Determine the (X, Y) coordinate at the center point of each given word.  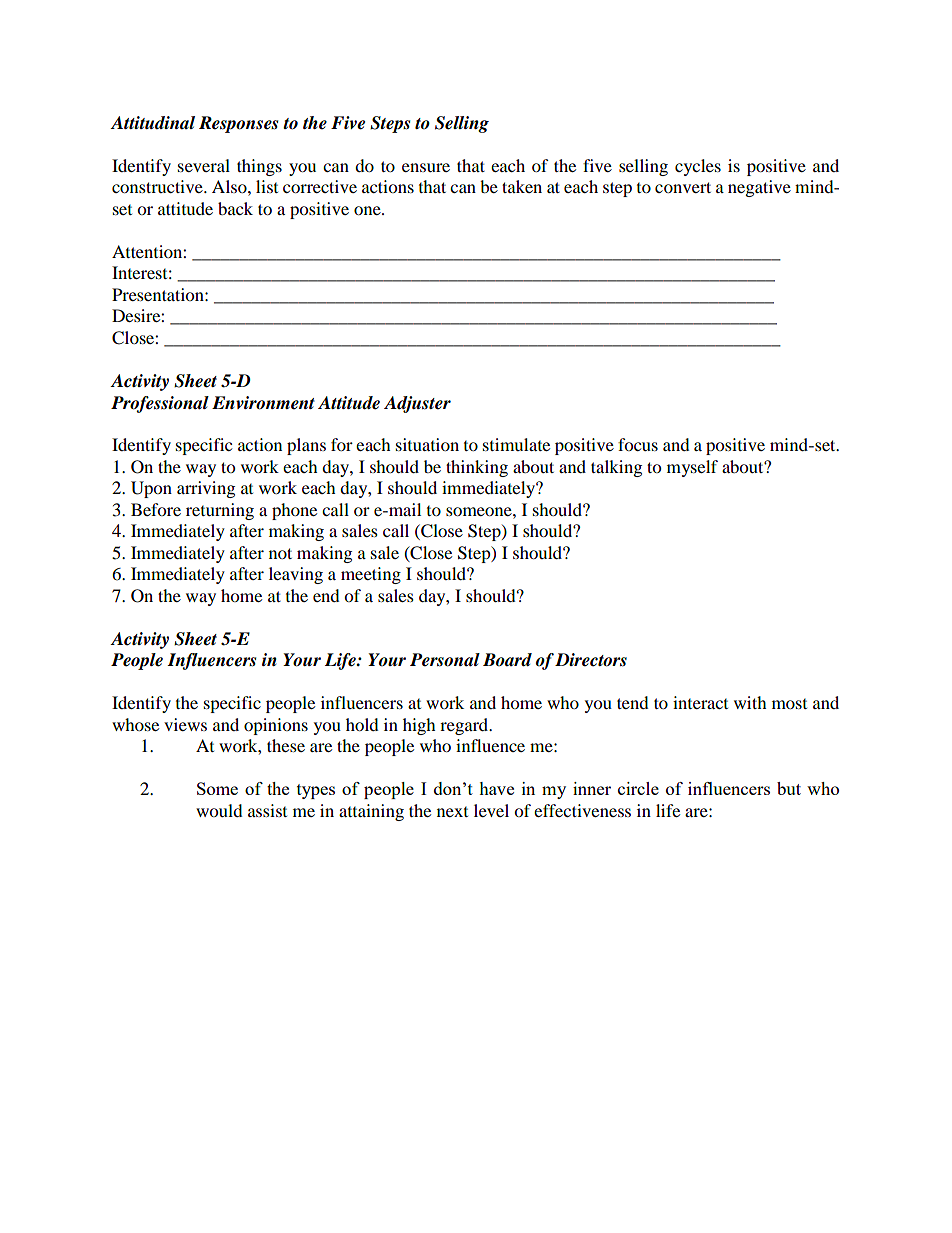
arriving (206, 489)
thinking (477, 468)
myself (692, 468)
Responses (238, 124)
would (219, 810)
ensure (426, 167)
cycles (698, 167)
